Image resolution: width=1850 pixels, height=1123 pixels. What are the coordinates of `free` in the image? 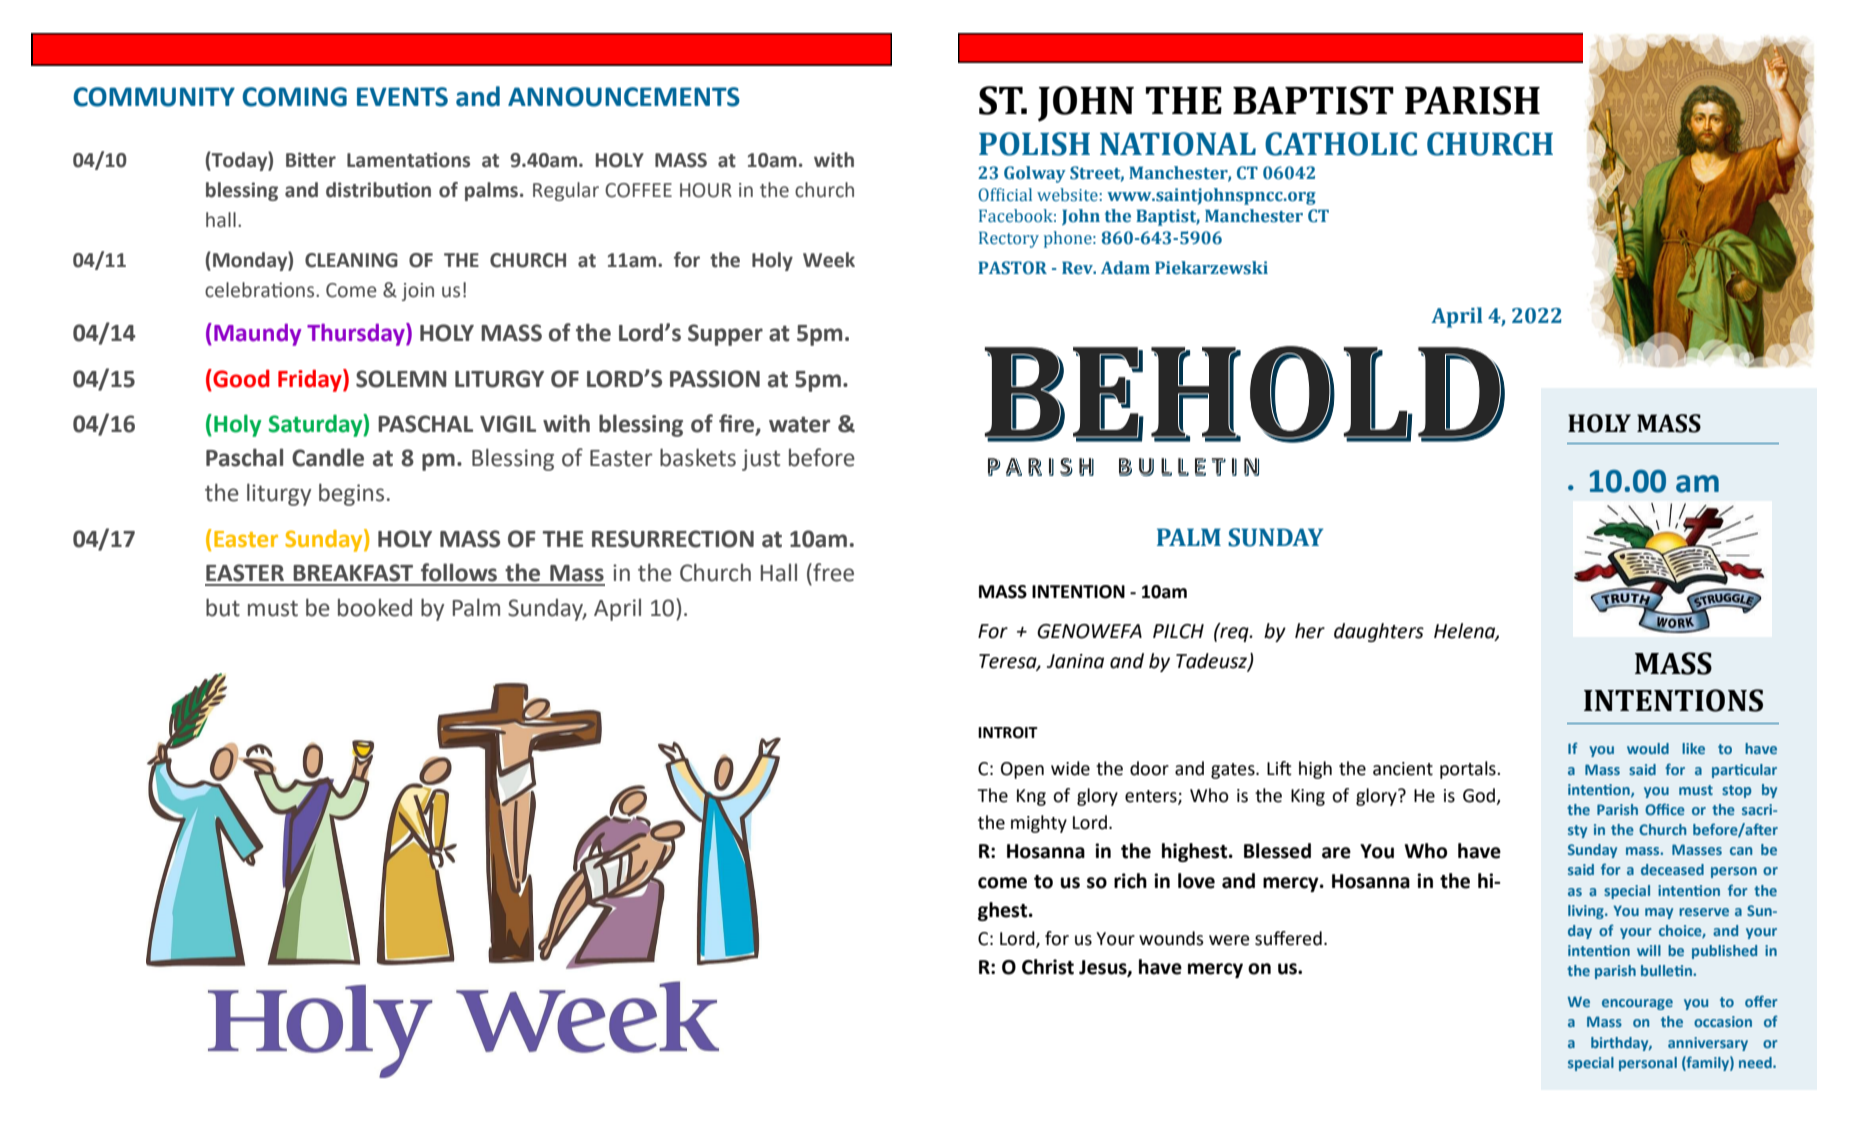 It's located at (832, 572).
